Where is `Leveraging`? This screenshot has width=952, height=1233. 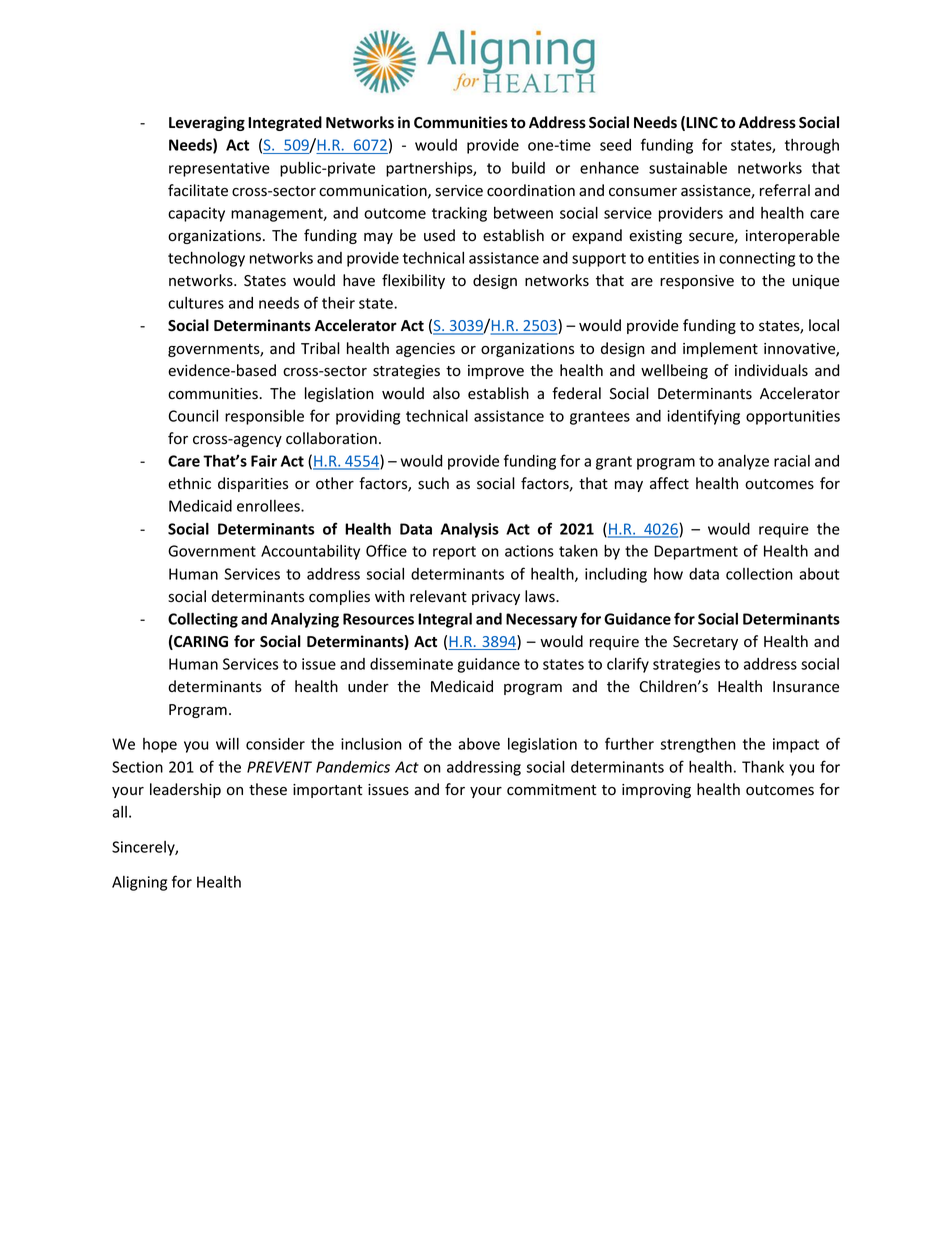
Leveraging is located at coordinates (207, 123).
